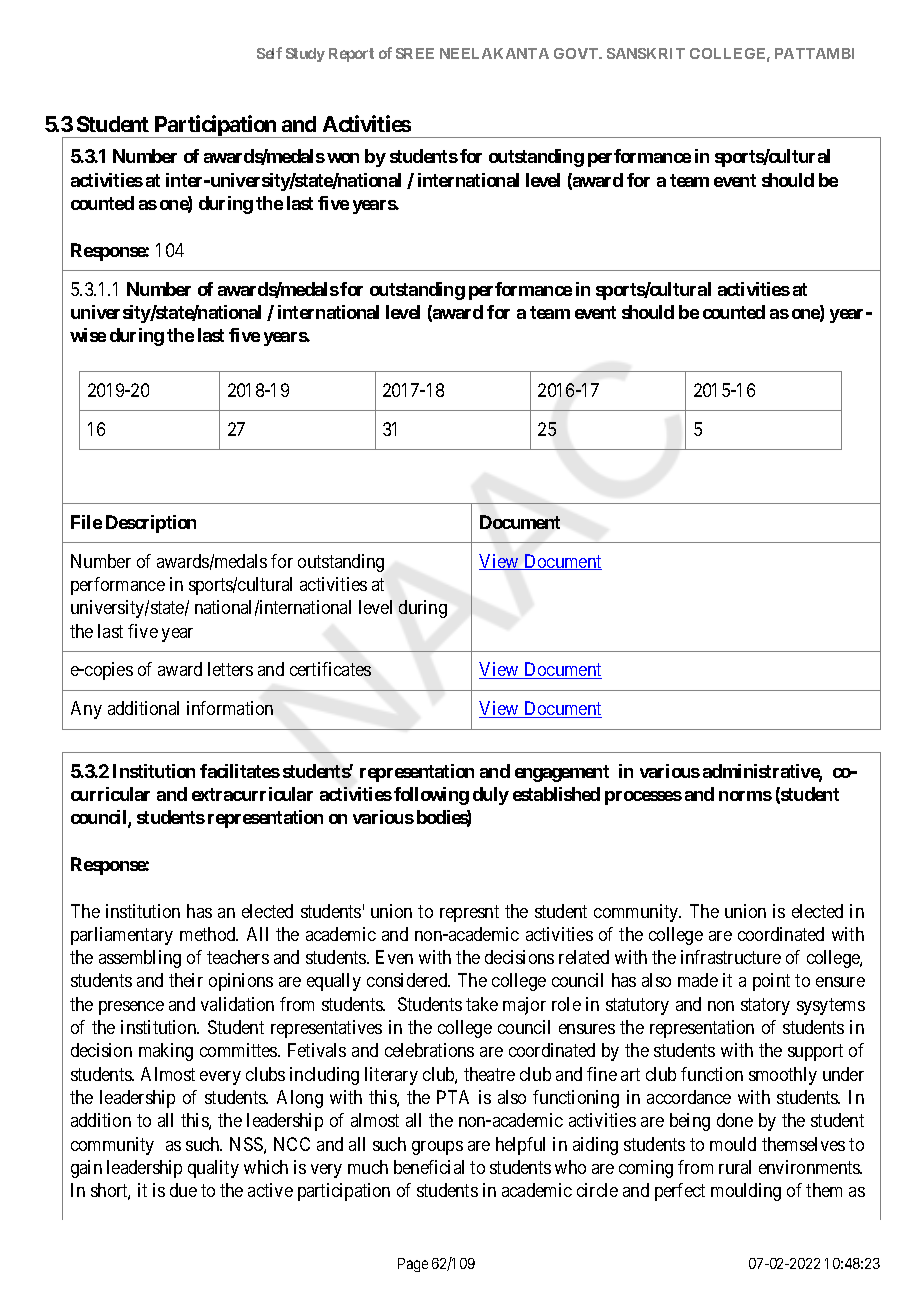 This document has width=924, height=1308. Describe the element at coordinates (562, 773) in the document. I see `engagement` at that location.
